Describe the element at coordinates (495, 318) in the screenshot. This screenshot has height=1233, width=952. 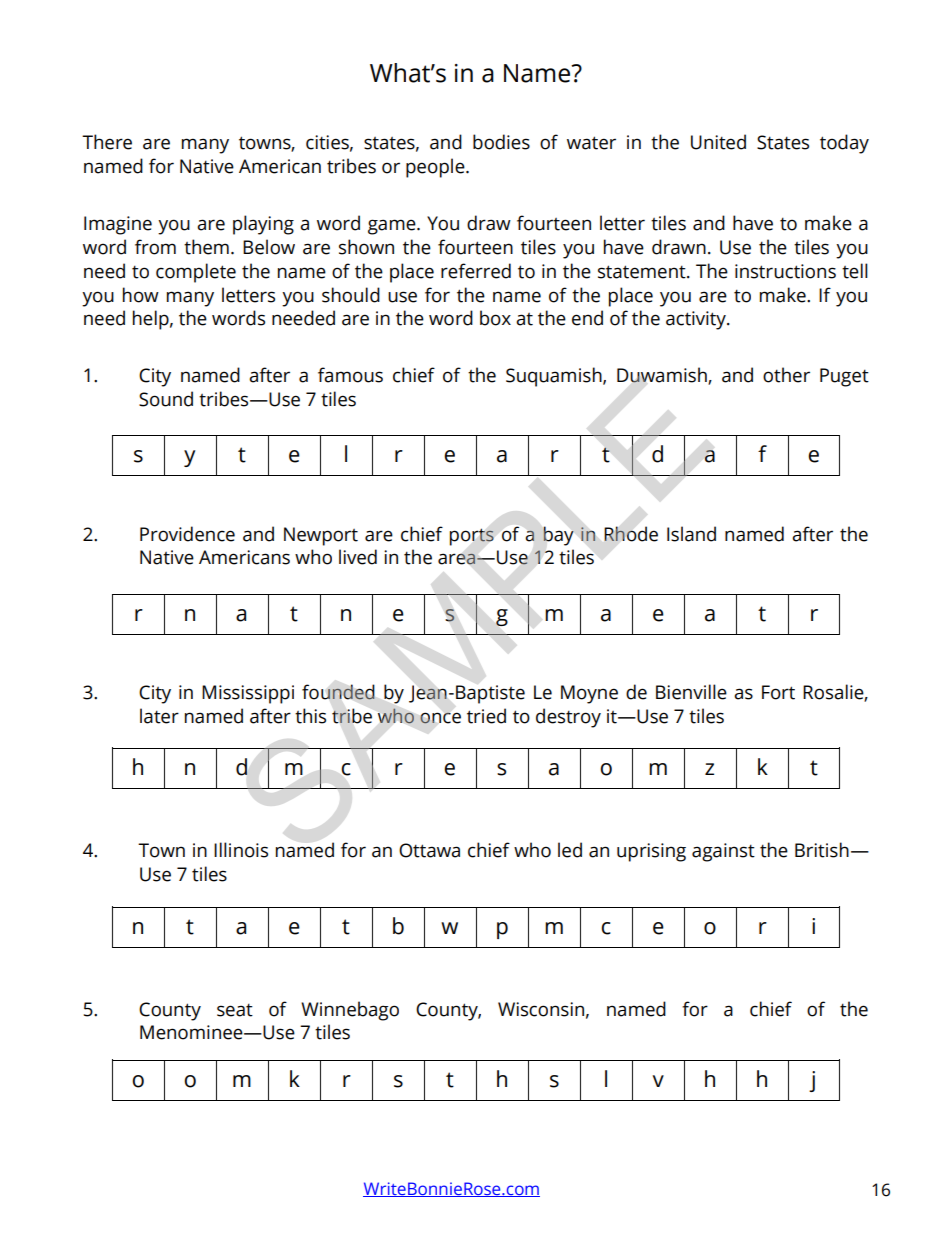
I see `box` at that location.
